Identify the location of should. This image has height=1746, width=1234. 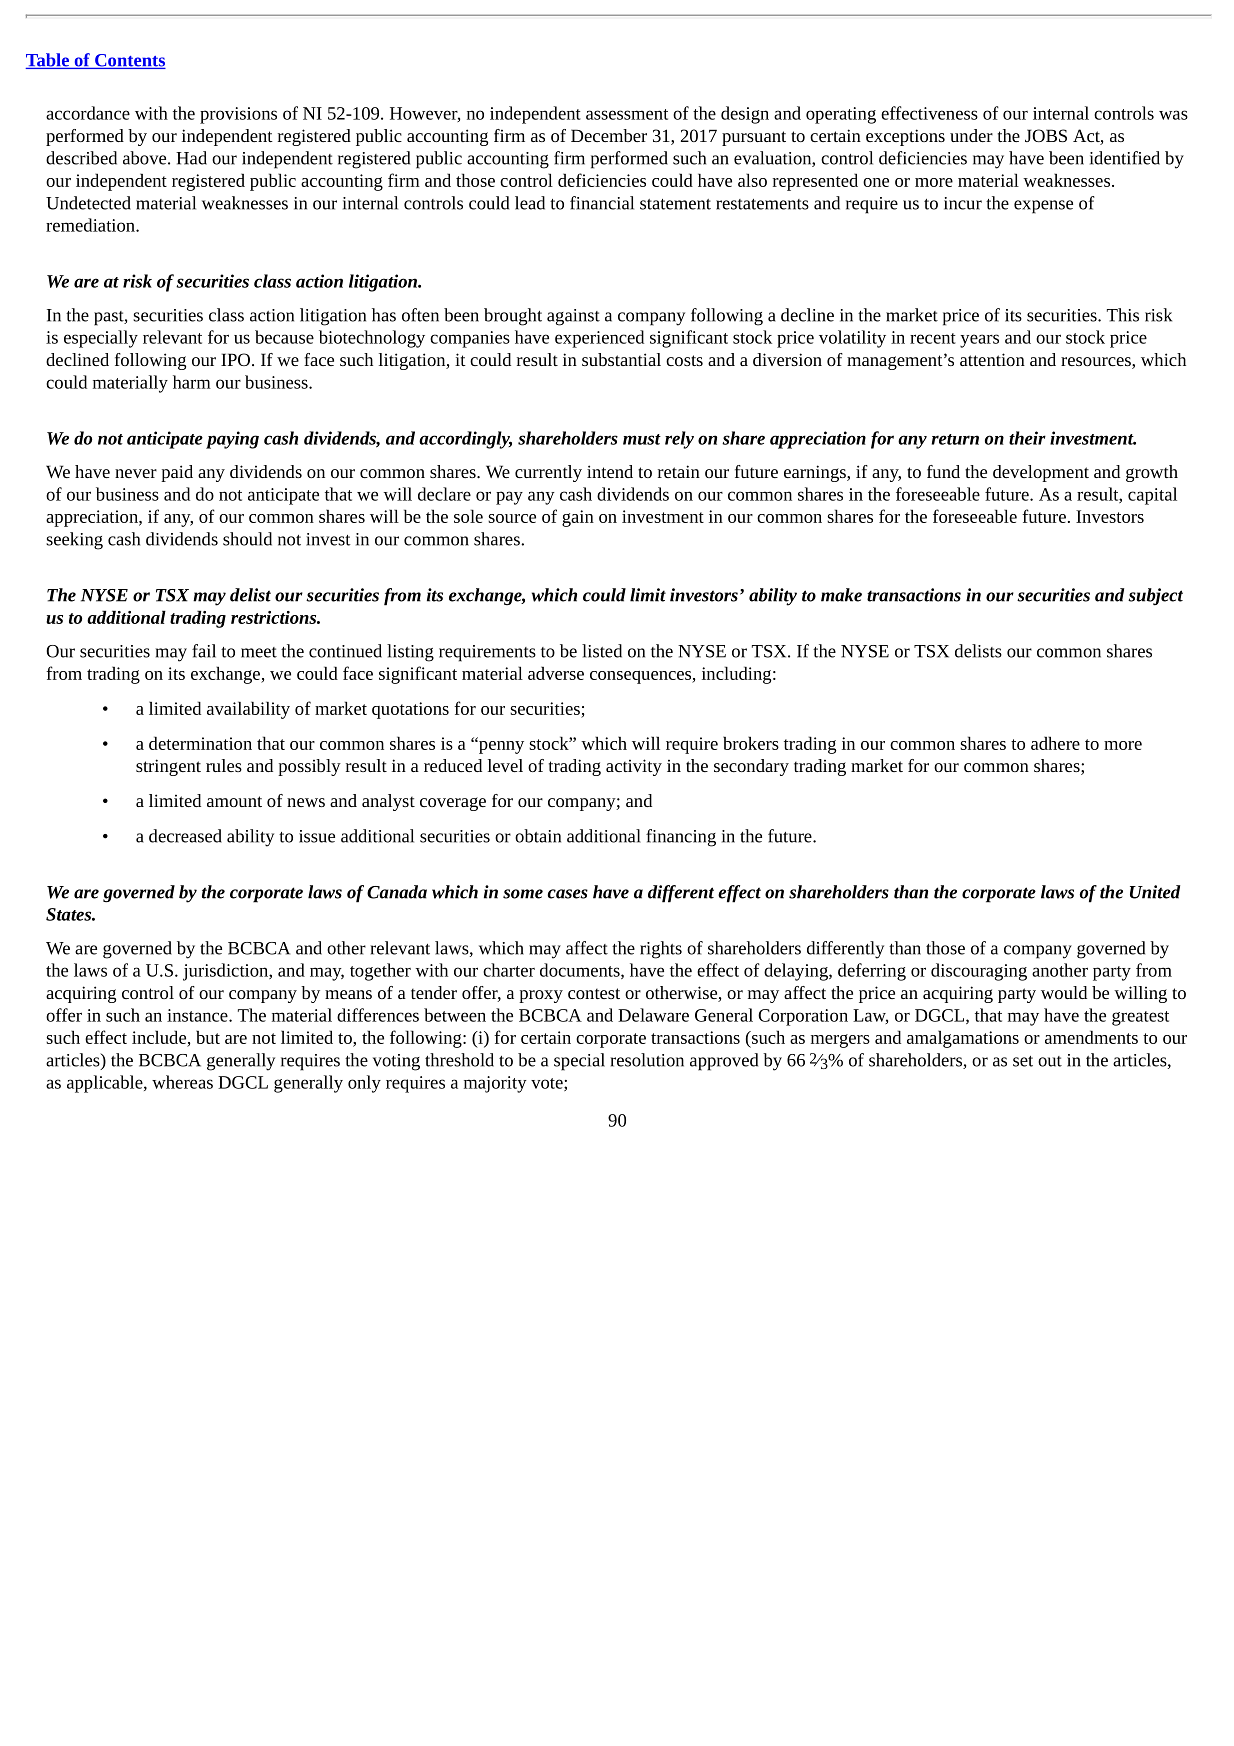
(247, 539).
